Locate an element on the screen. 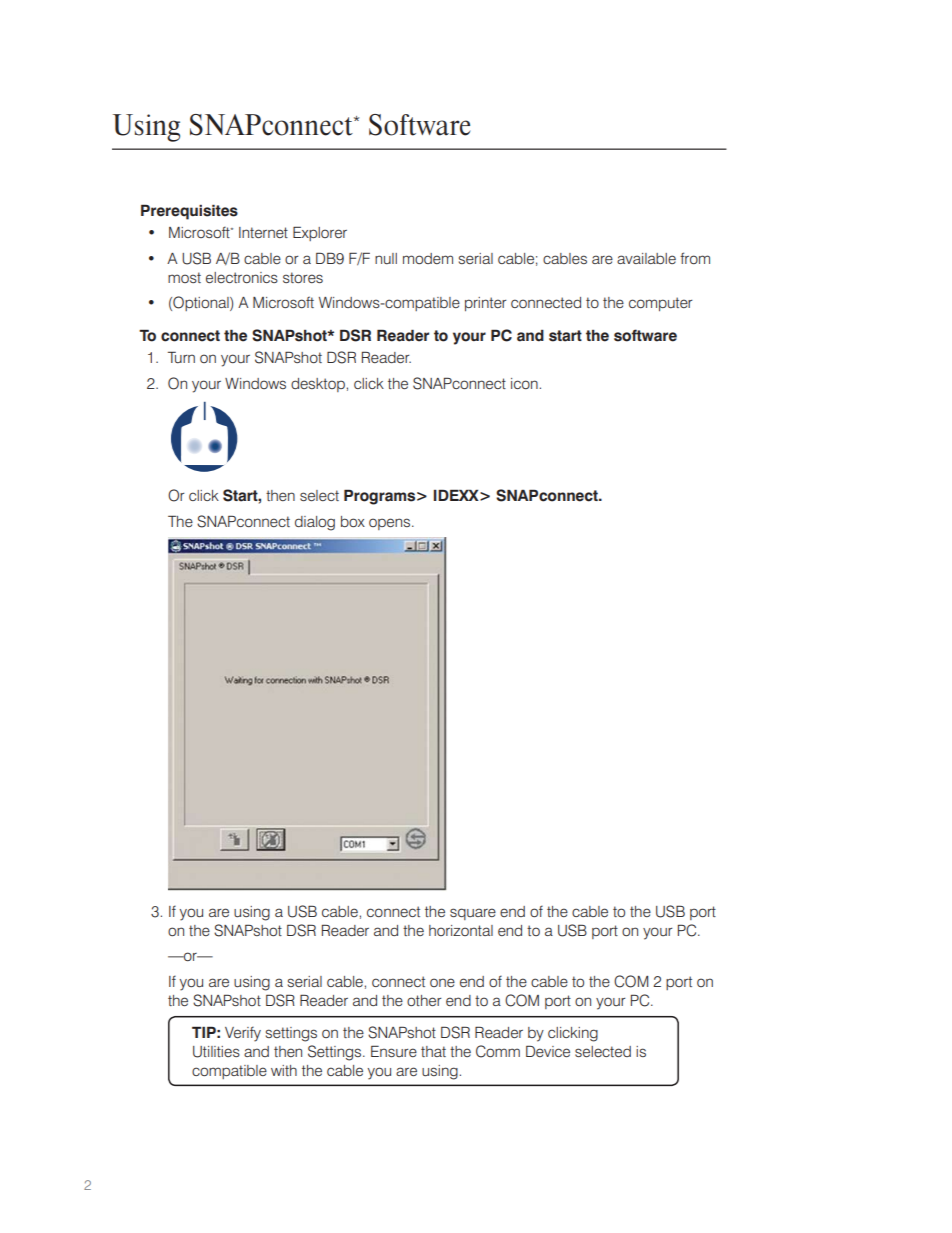 The height and width of the screenshot is (1233, 952). icon is located at coordinates (524, 383).
